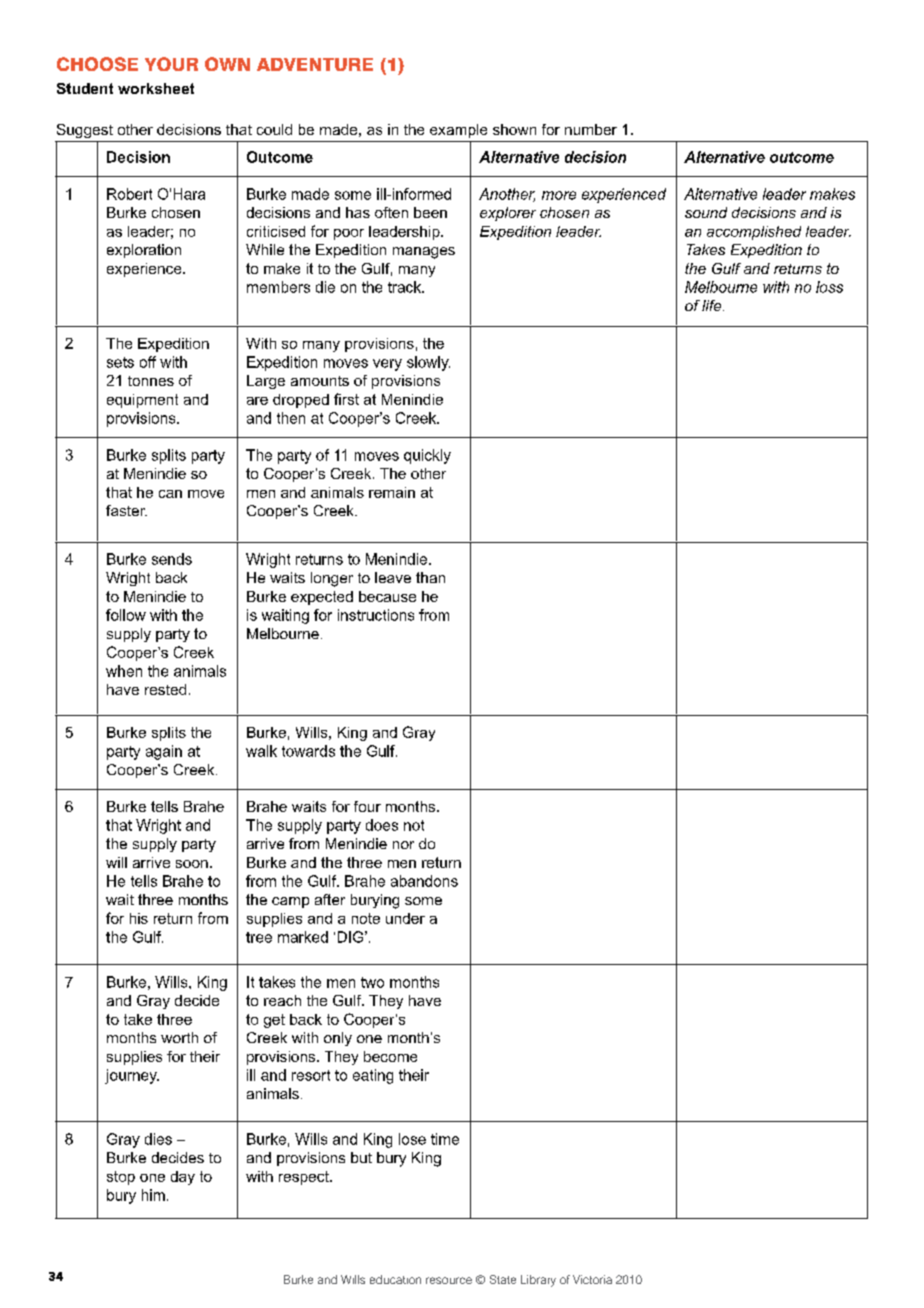  Describe the element at coordinates (424, 881) in the document. I see `abandons` at that location.
